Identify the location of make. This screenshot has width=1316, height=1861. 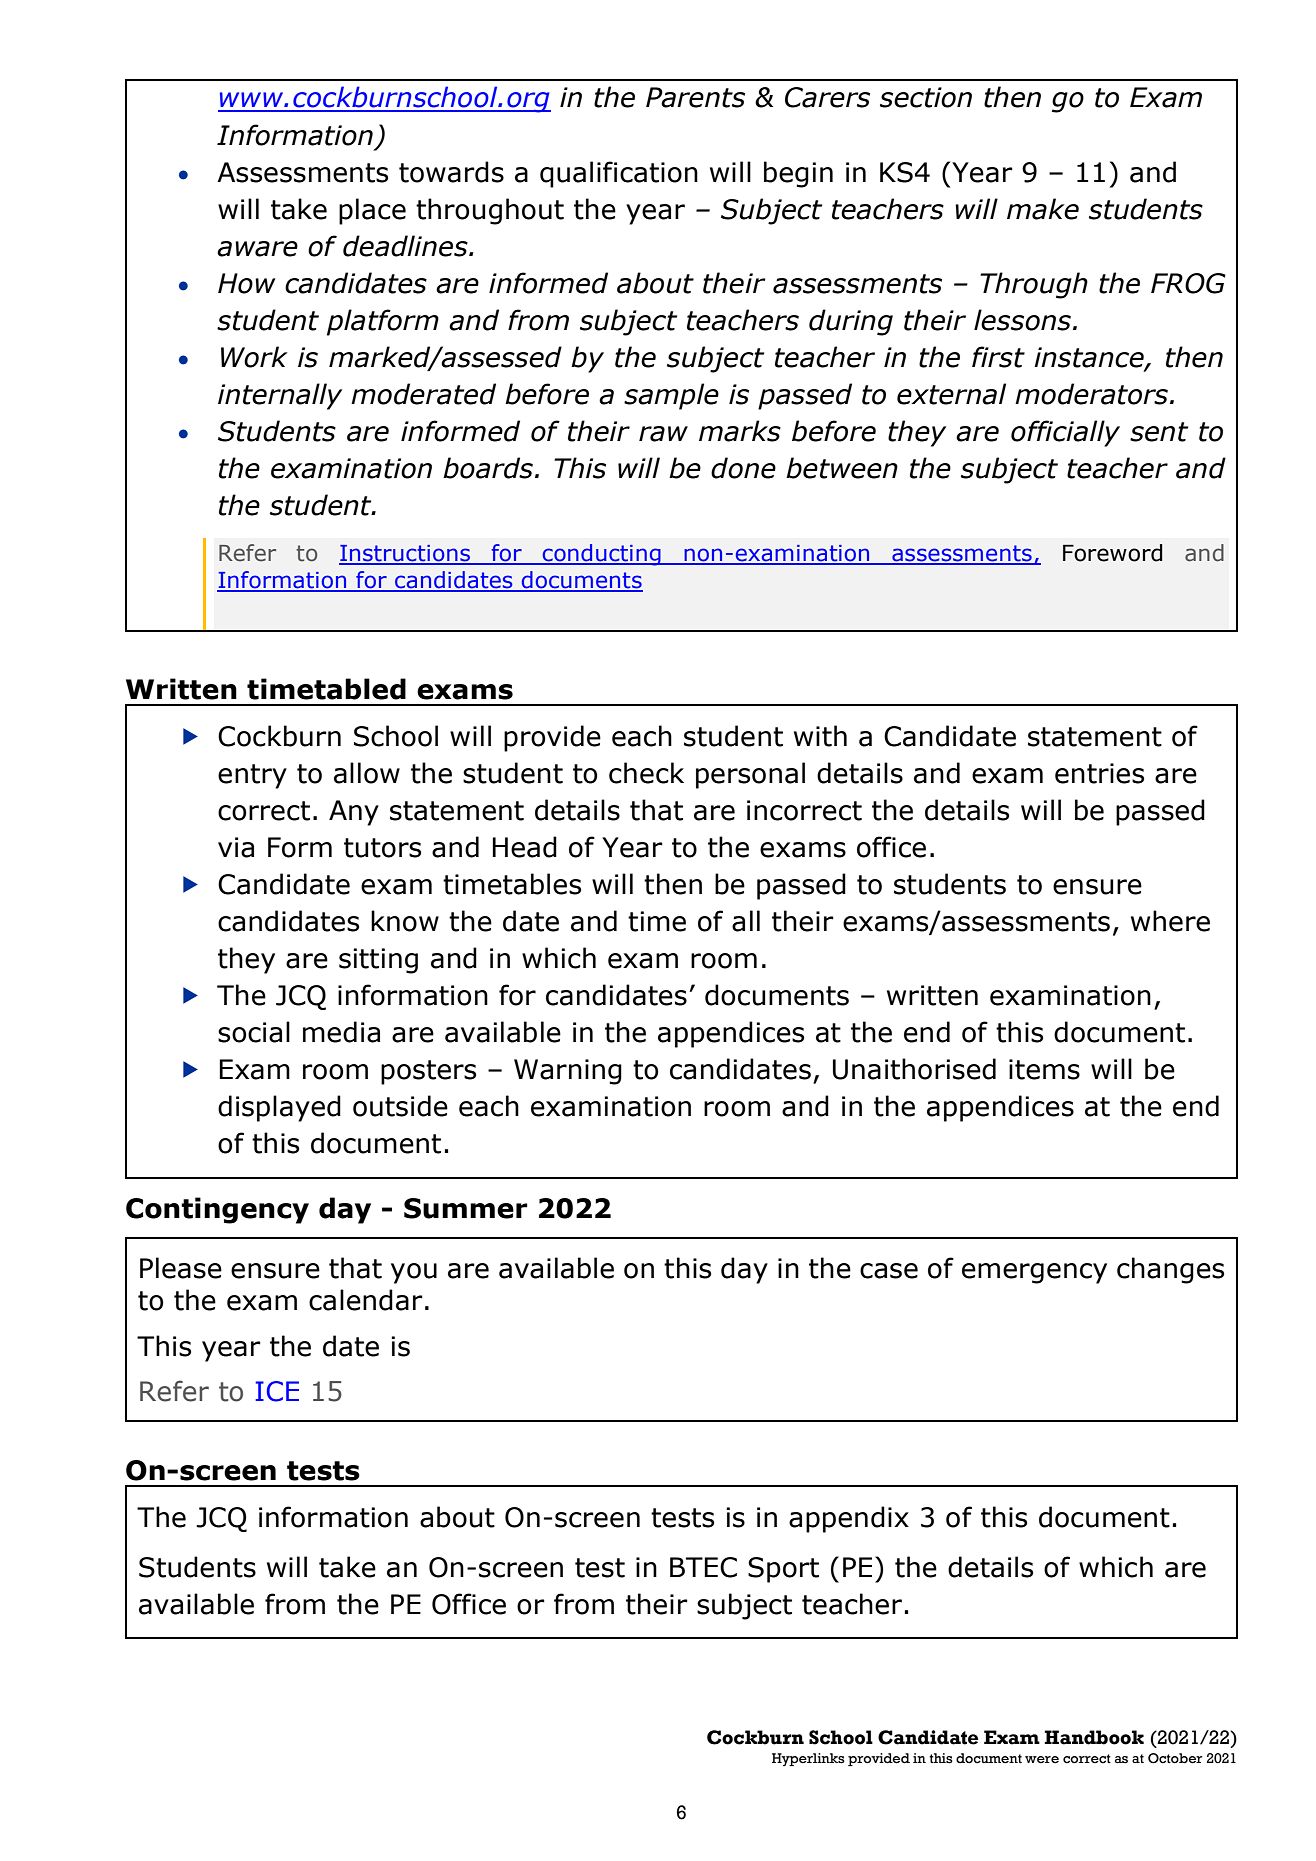
(1043, 209).
